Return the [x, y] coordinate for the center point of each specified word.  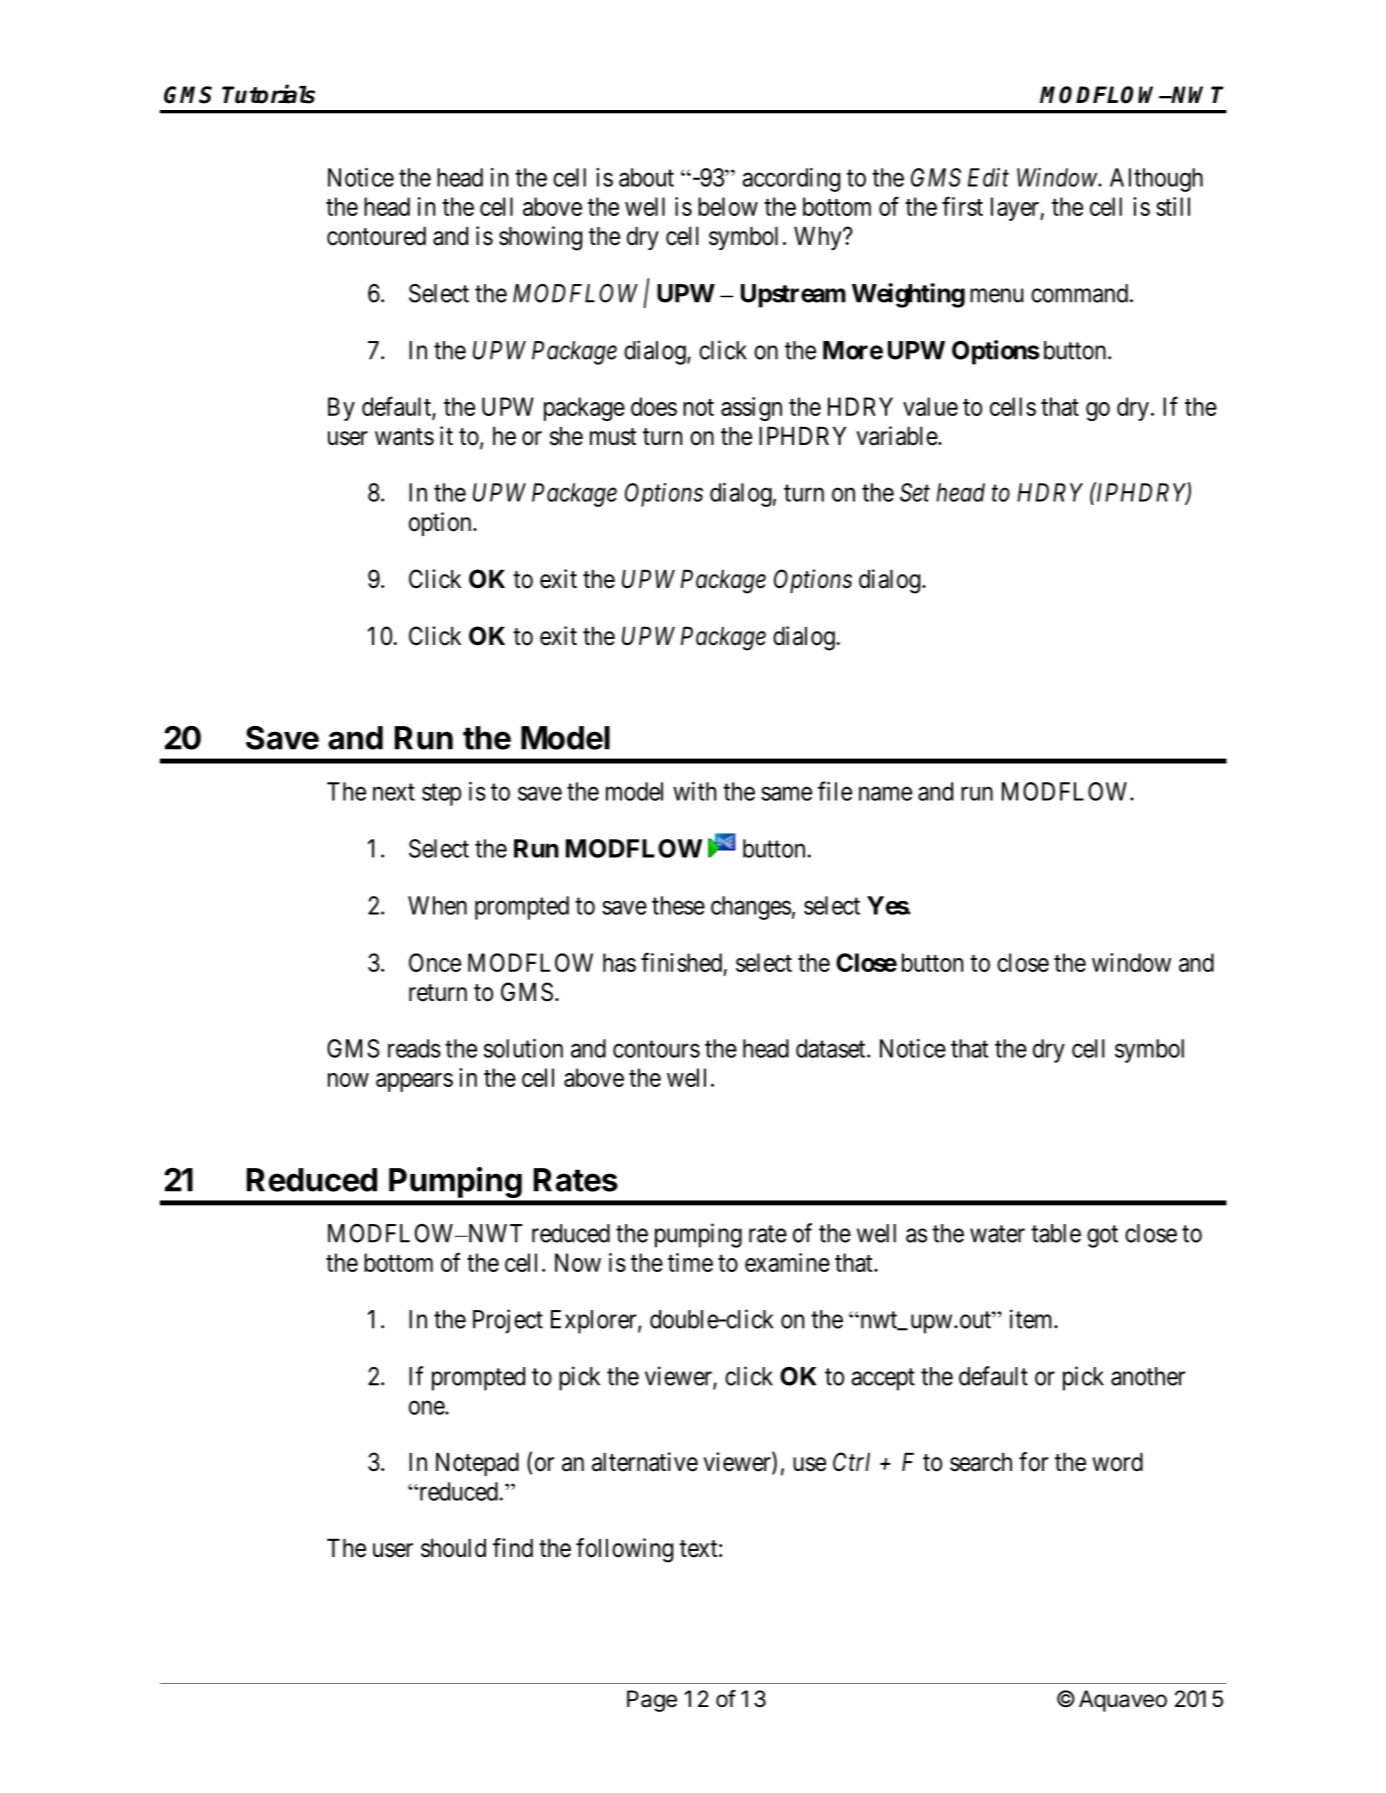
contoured [376, 236]
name [885, 793]
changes [751, 908]
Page [652, 1701]
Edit [988, 177]
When [437, 905]
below [728, 206]
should [453, 1548]
